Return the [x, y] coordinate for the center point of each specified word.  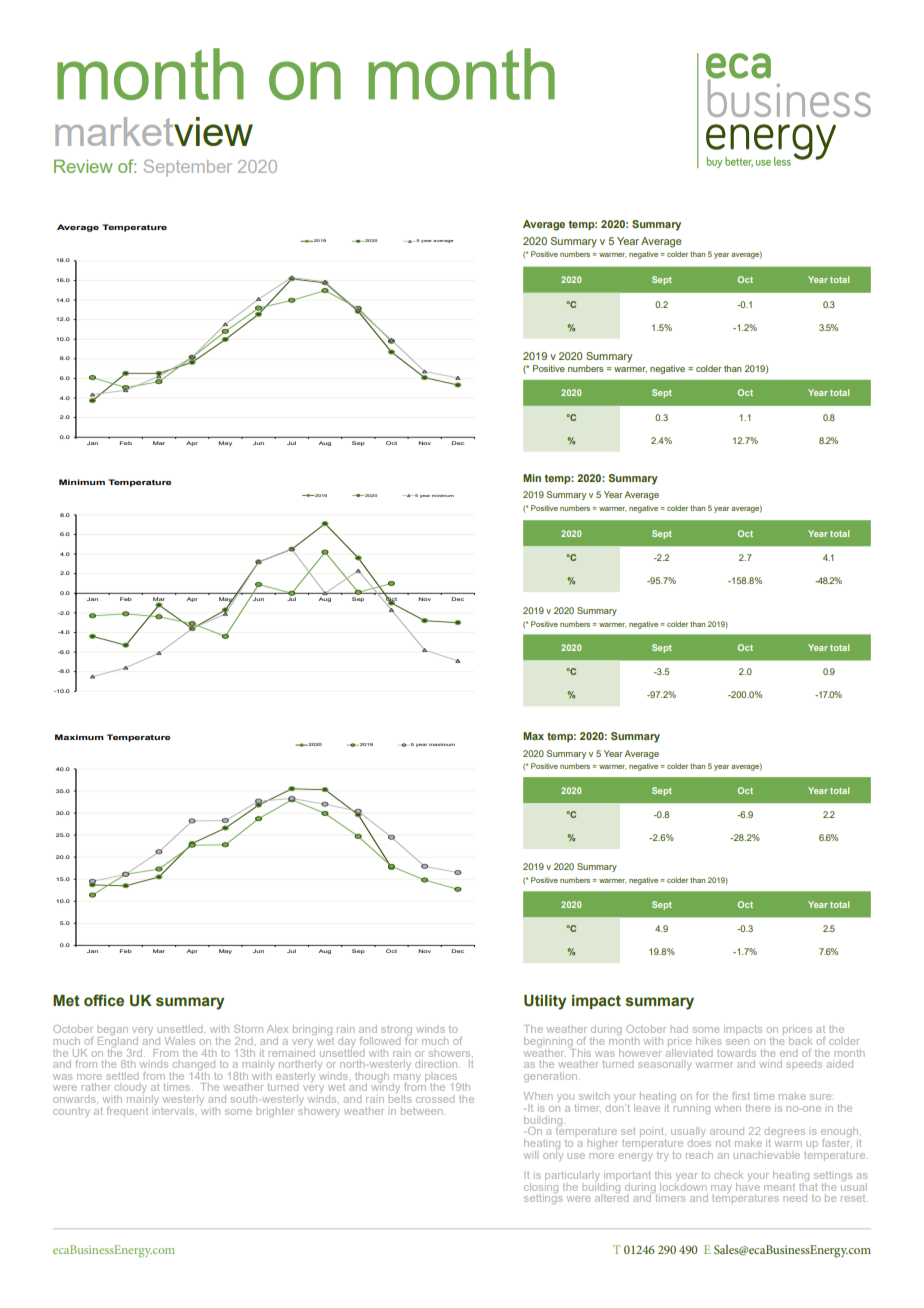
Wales [180, 1041]
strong [396, 1032]
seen [737, 1042]
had [679, 1029]
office [104, 1000]
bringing [312, 1030]
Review [83, 166]
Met [66, 1001]
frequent [127, 1112]
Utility [545, 1002]
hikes [708, 1041]
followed [380, 1041]
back [800, 1041]
